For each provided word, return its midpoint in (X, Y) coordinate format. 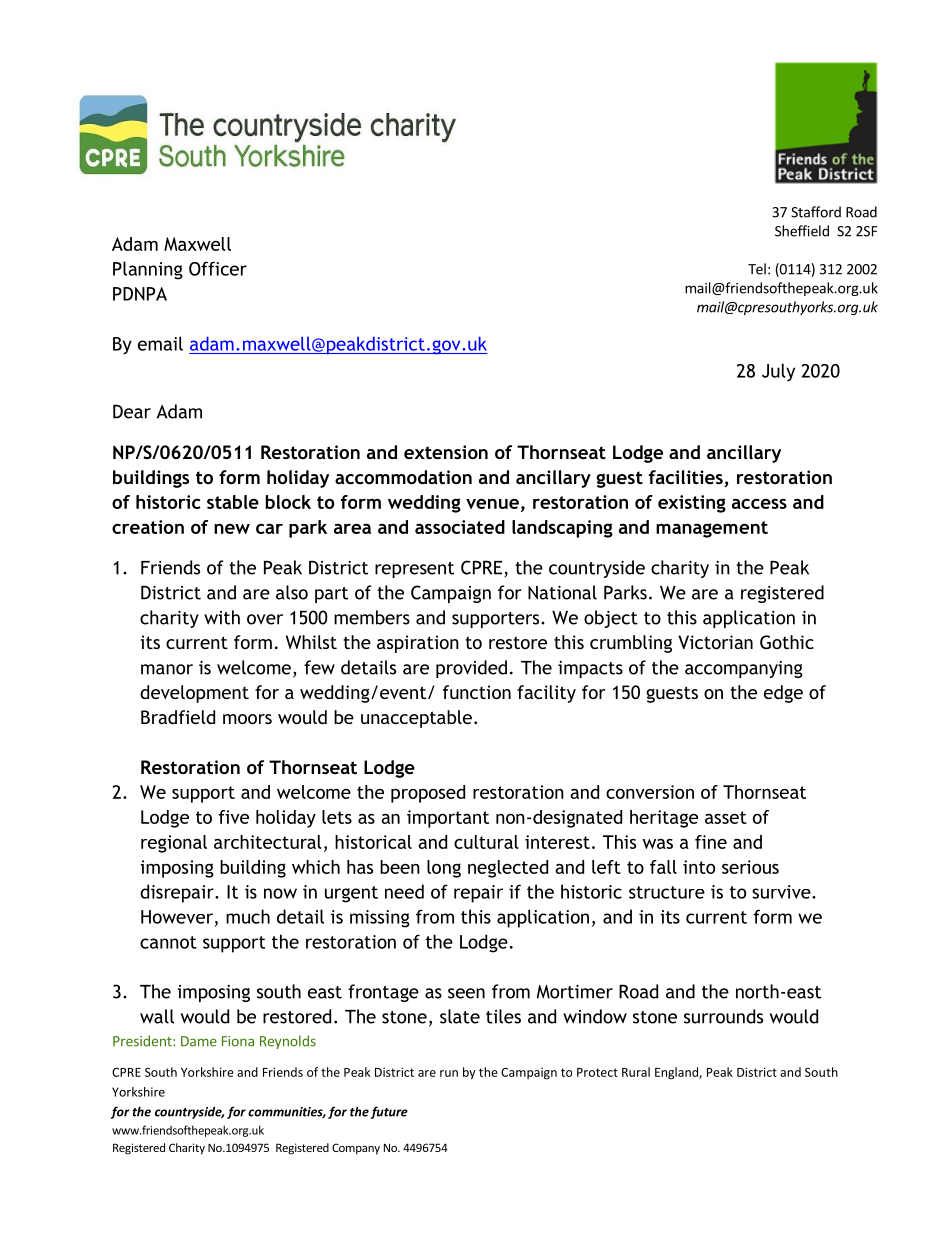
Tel (757, 269)
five (234, 817)
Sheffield (802, 231)
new (232, 529)
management (712, 529)
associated (460, 527)
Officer (218, 268)
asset (726, 817)
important (448, 819)
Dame (199, 1041)
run (449, 1073)
